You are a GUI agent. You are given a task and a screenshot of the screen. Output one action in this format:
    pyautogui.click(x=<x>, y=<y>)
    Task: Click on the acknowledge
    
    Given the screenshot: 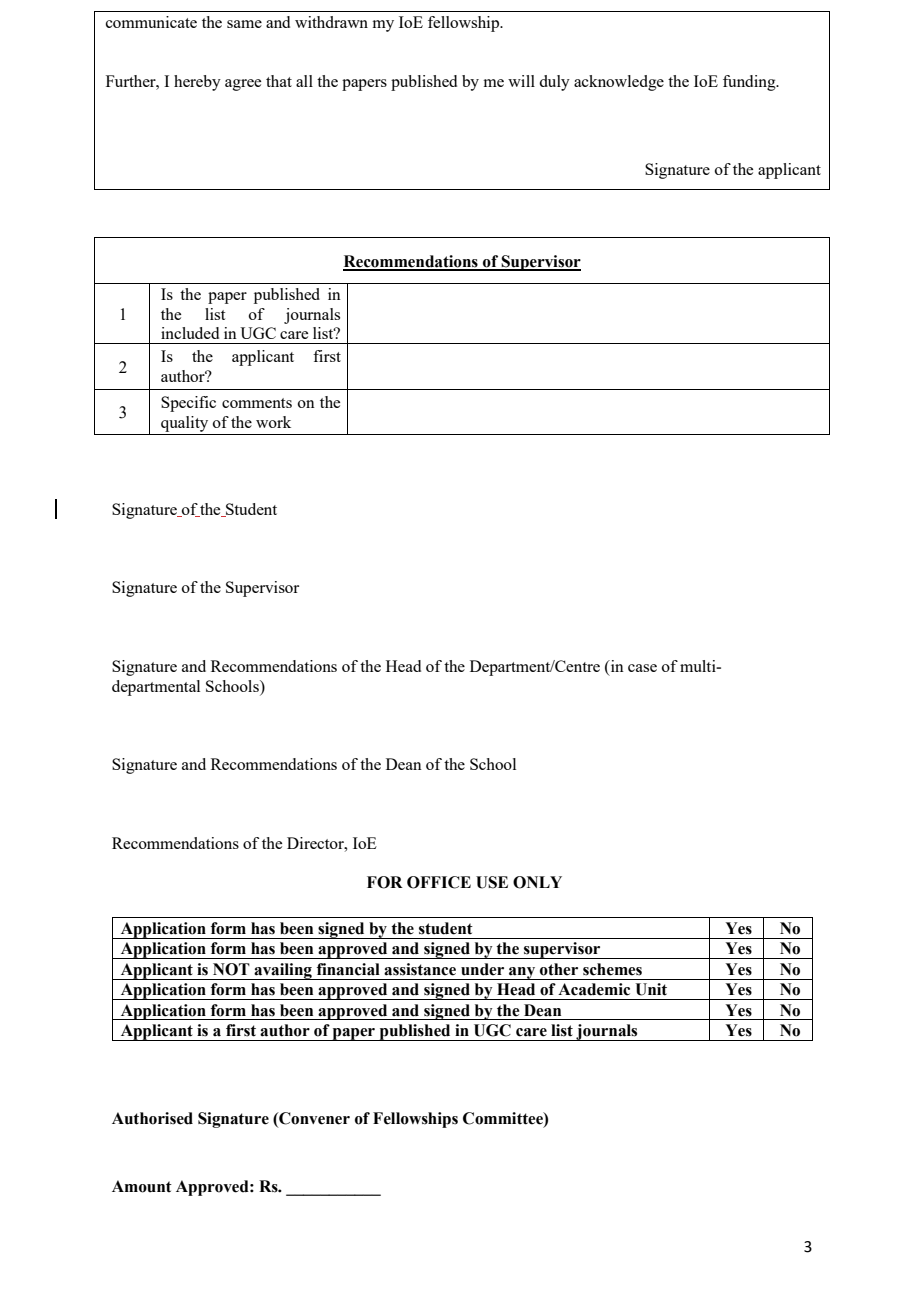 What is the action you would take?
    pyautogui.click(x=619, y=83)
